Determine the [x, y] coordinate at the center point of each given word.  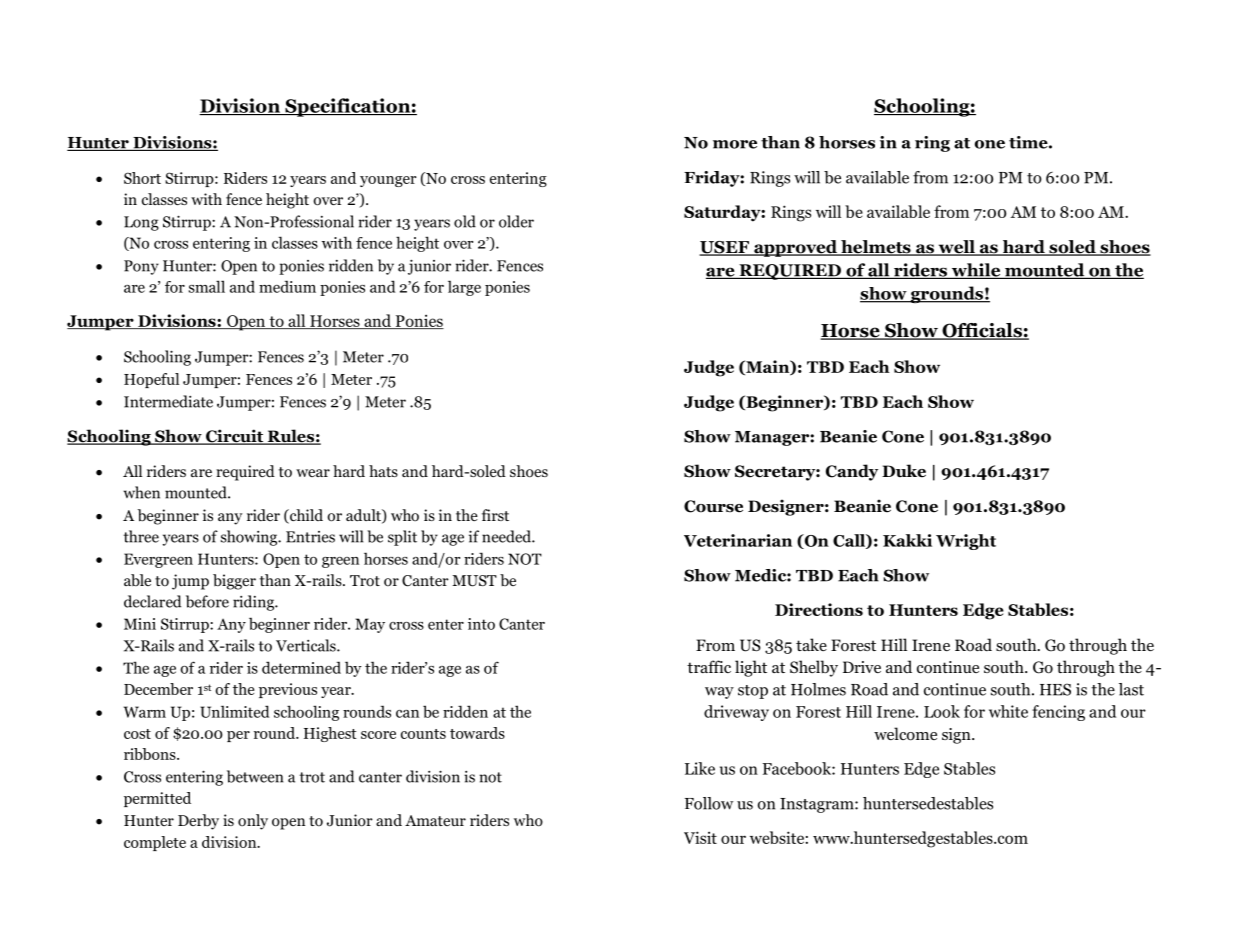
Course [713, 506]
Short [142, 178]
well [956, 248]
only [253, 822]
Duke [904, 471]
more [735, 144]
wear [313, 473]
